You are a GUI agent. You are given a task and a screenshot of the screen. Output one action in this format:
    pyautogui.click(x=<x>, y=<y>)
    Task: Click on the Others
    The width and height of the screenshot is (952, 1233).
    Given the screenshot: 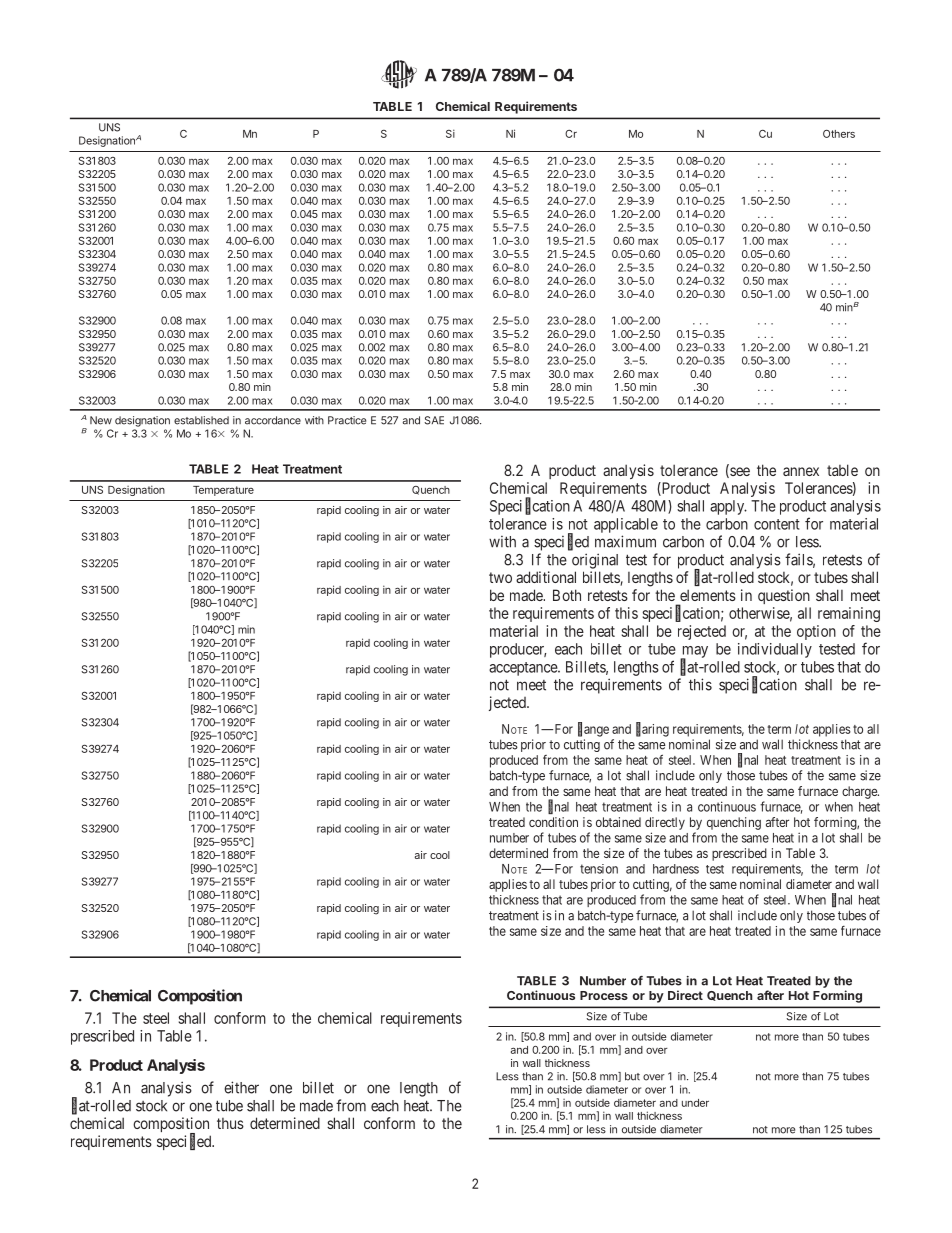 What is the action you would take?
    pyautogui.click(x=839, y=134)
